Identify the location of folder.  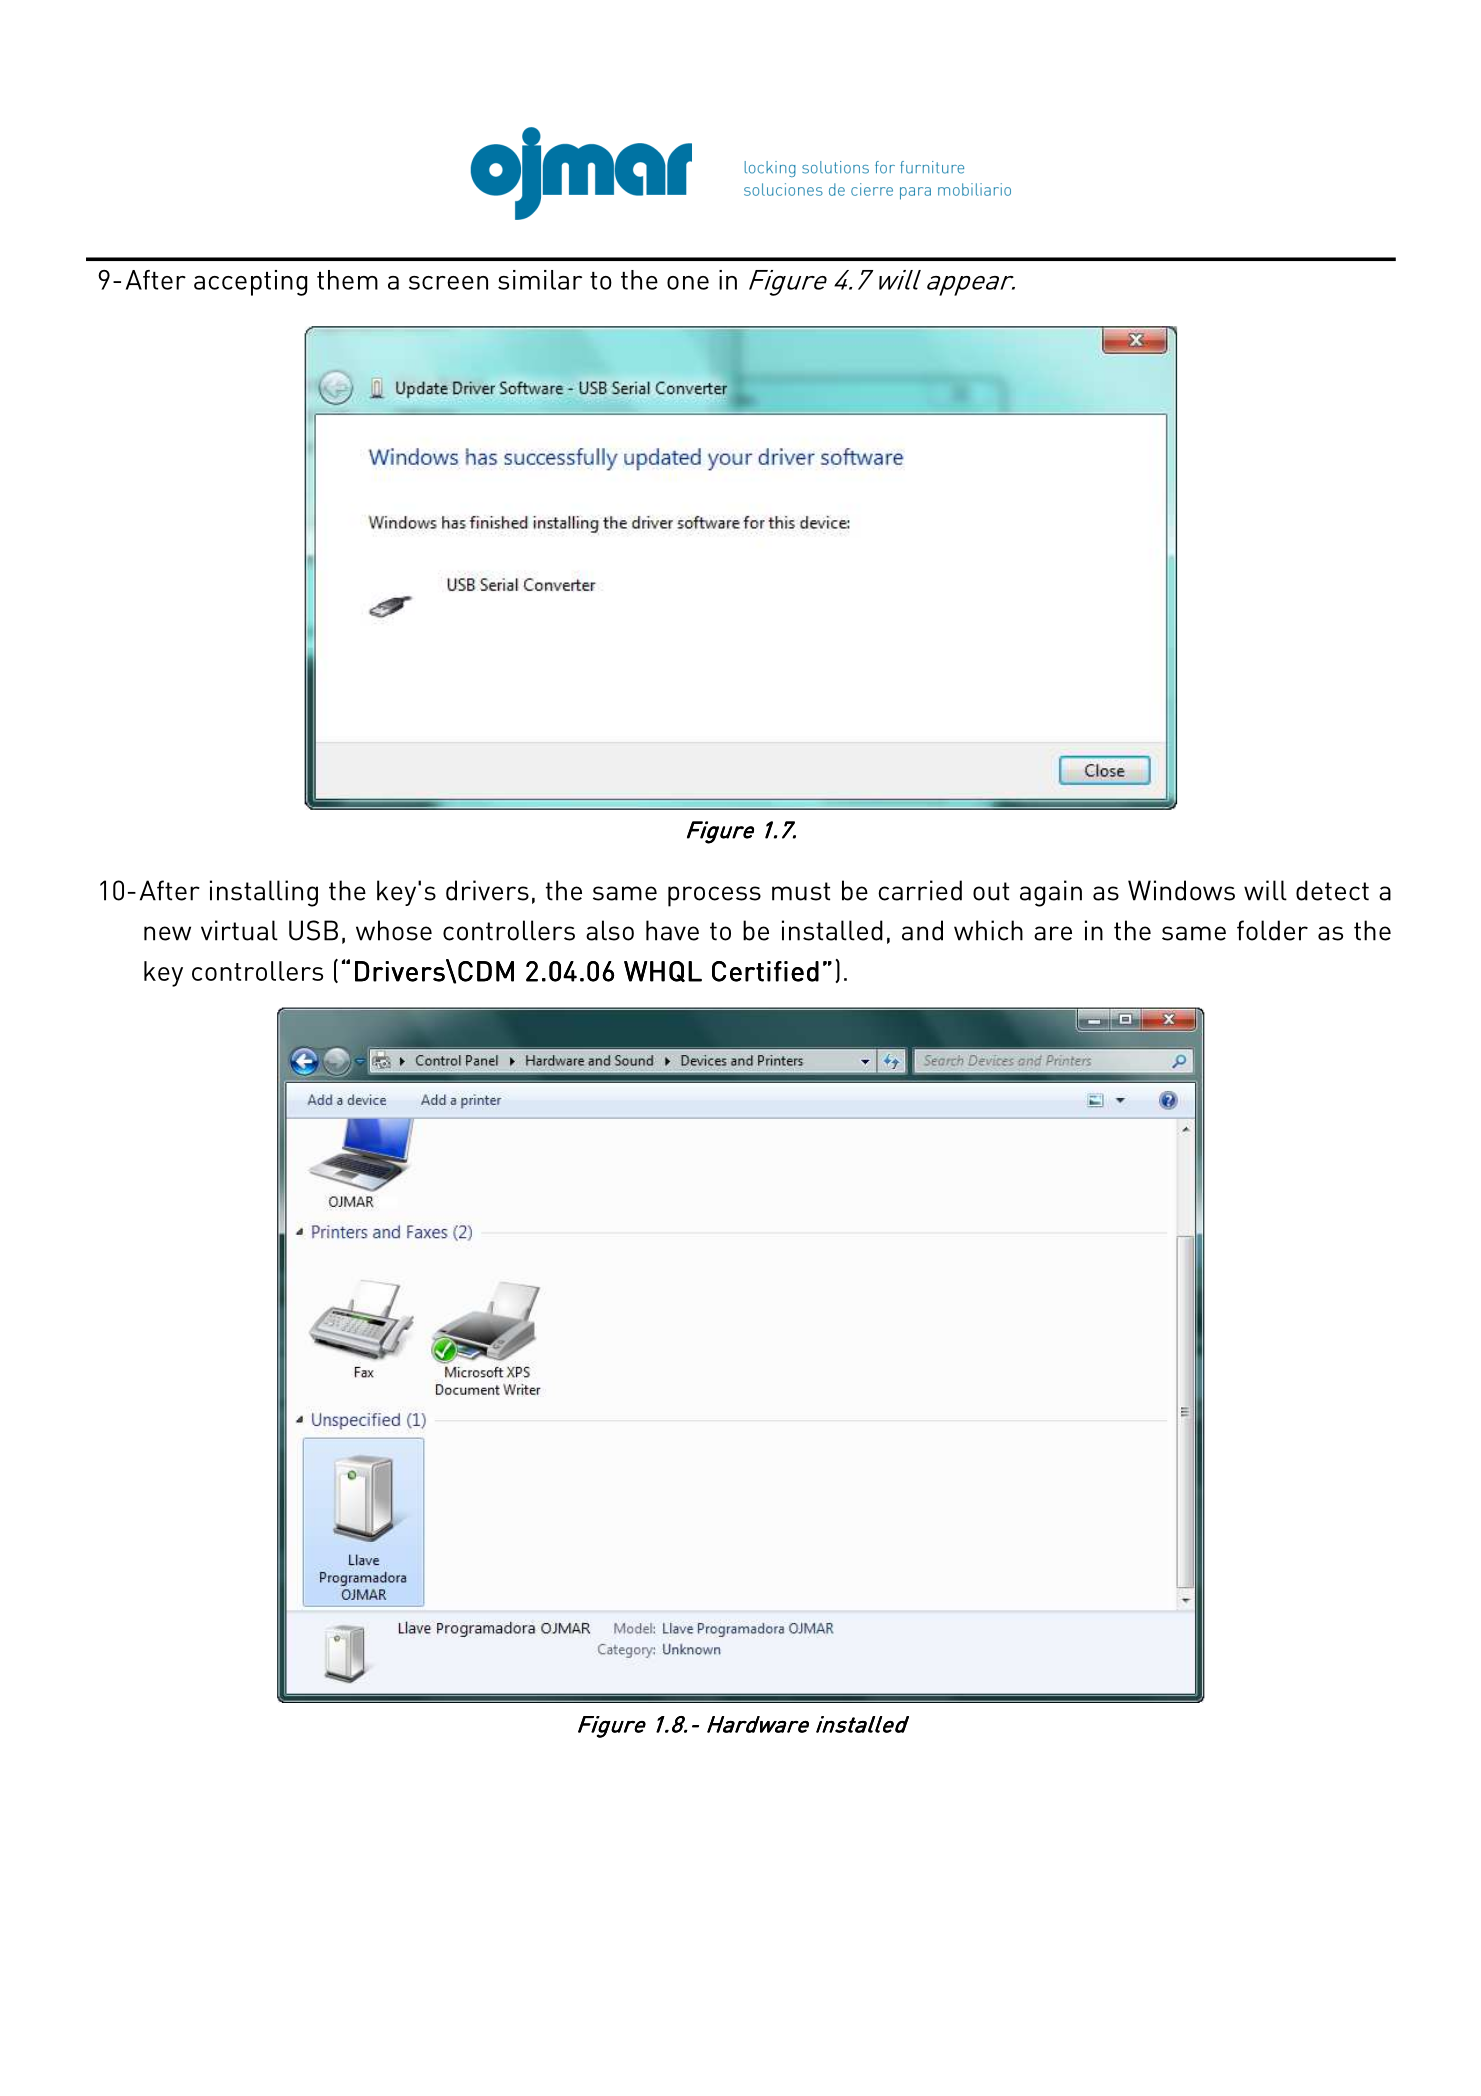
(1272, 930).
